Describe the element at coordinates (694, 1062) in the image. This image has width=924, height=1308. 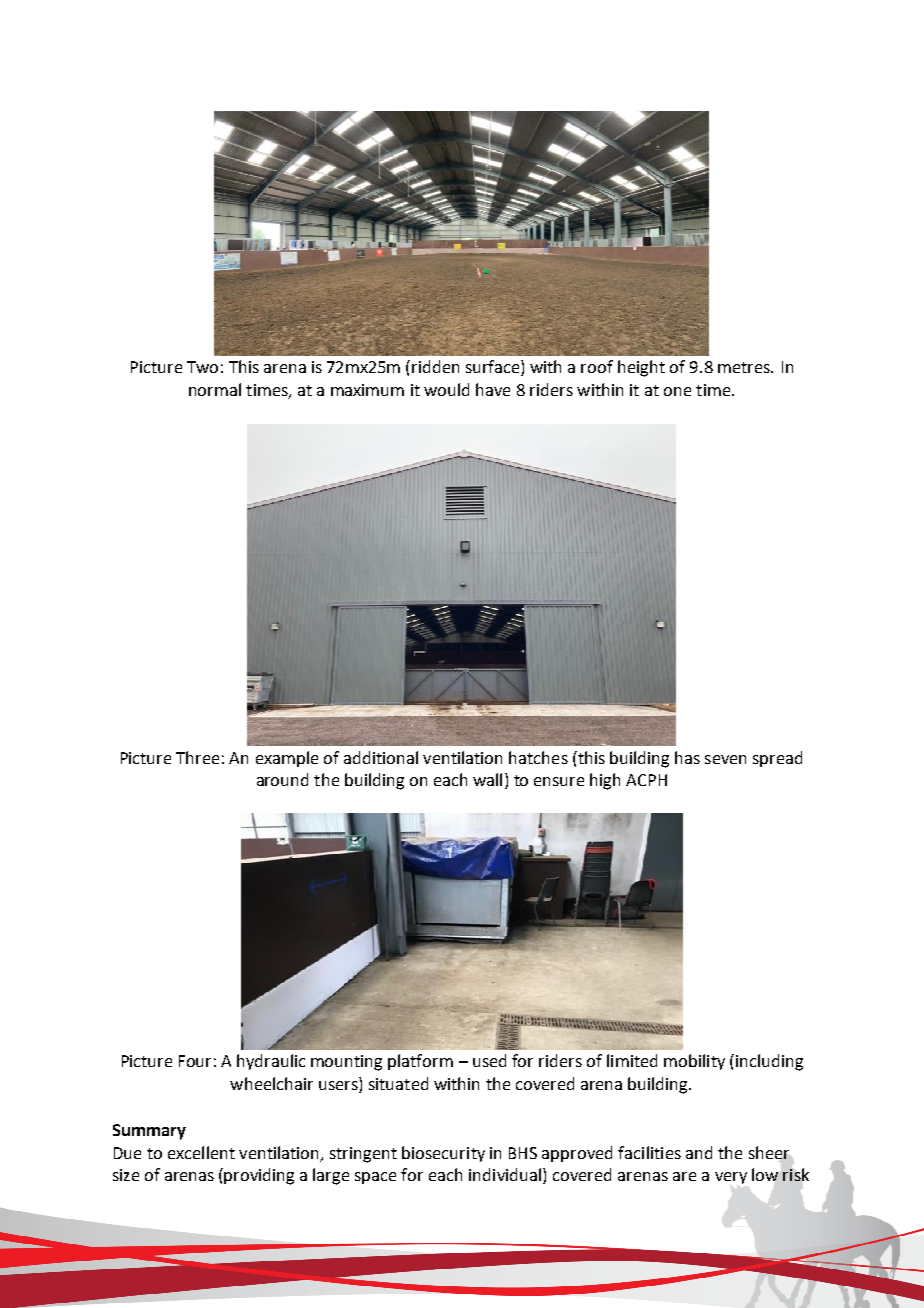
I see `mobility` at that location.
